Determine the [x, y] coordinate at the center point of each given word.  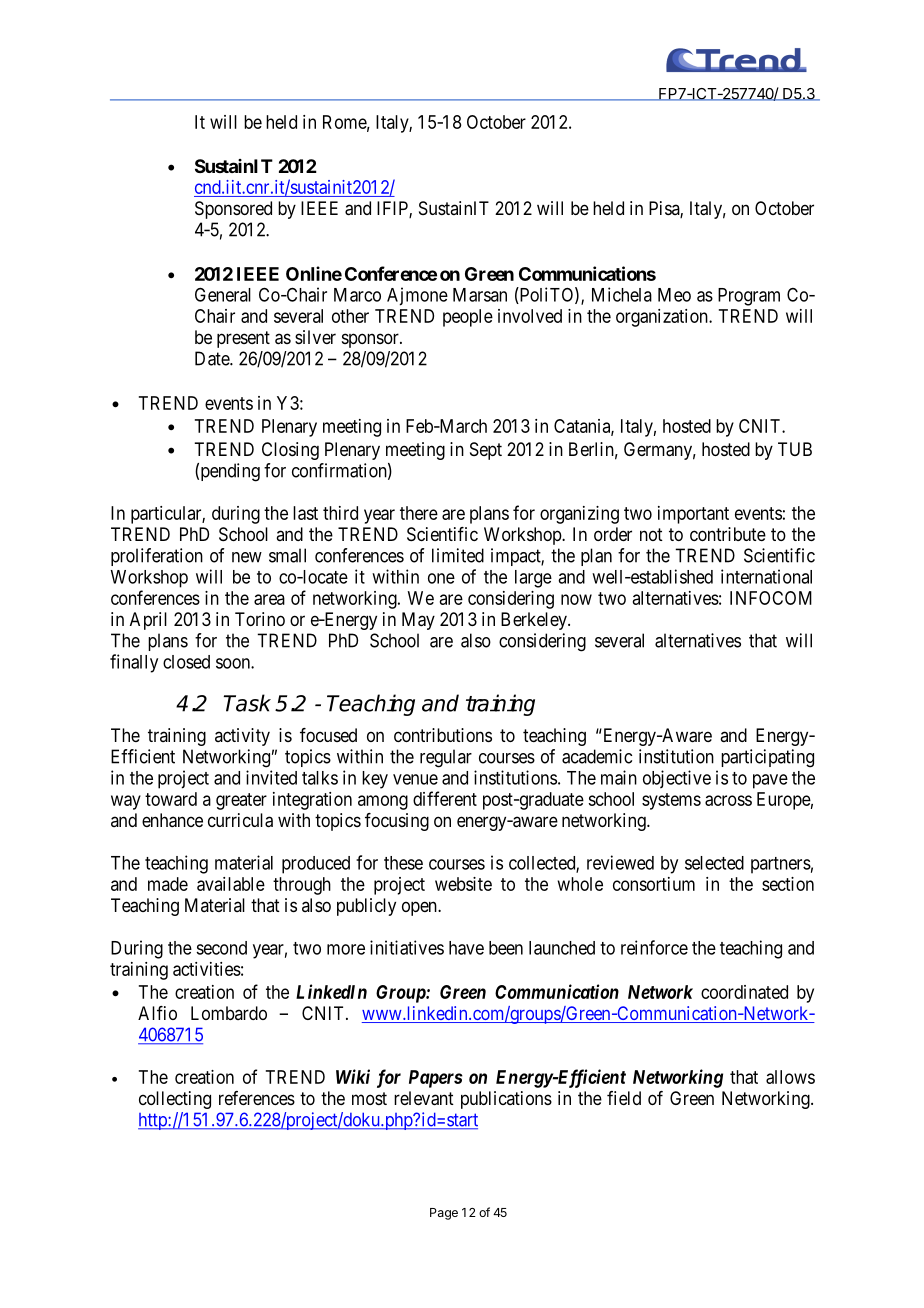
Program [749, 297]
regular [446, 758]
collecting [175, 1100]
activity [242, 737]
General [223, 294]
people [468, 318]
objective [677, 779]
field [624, 1098]
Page [444, 1214]
